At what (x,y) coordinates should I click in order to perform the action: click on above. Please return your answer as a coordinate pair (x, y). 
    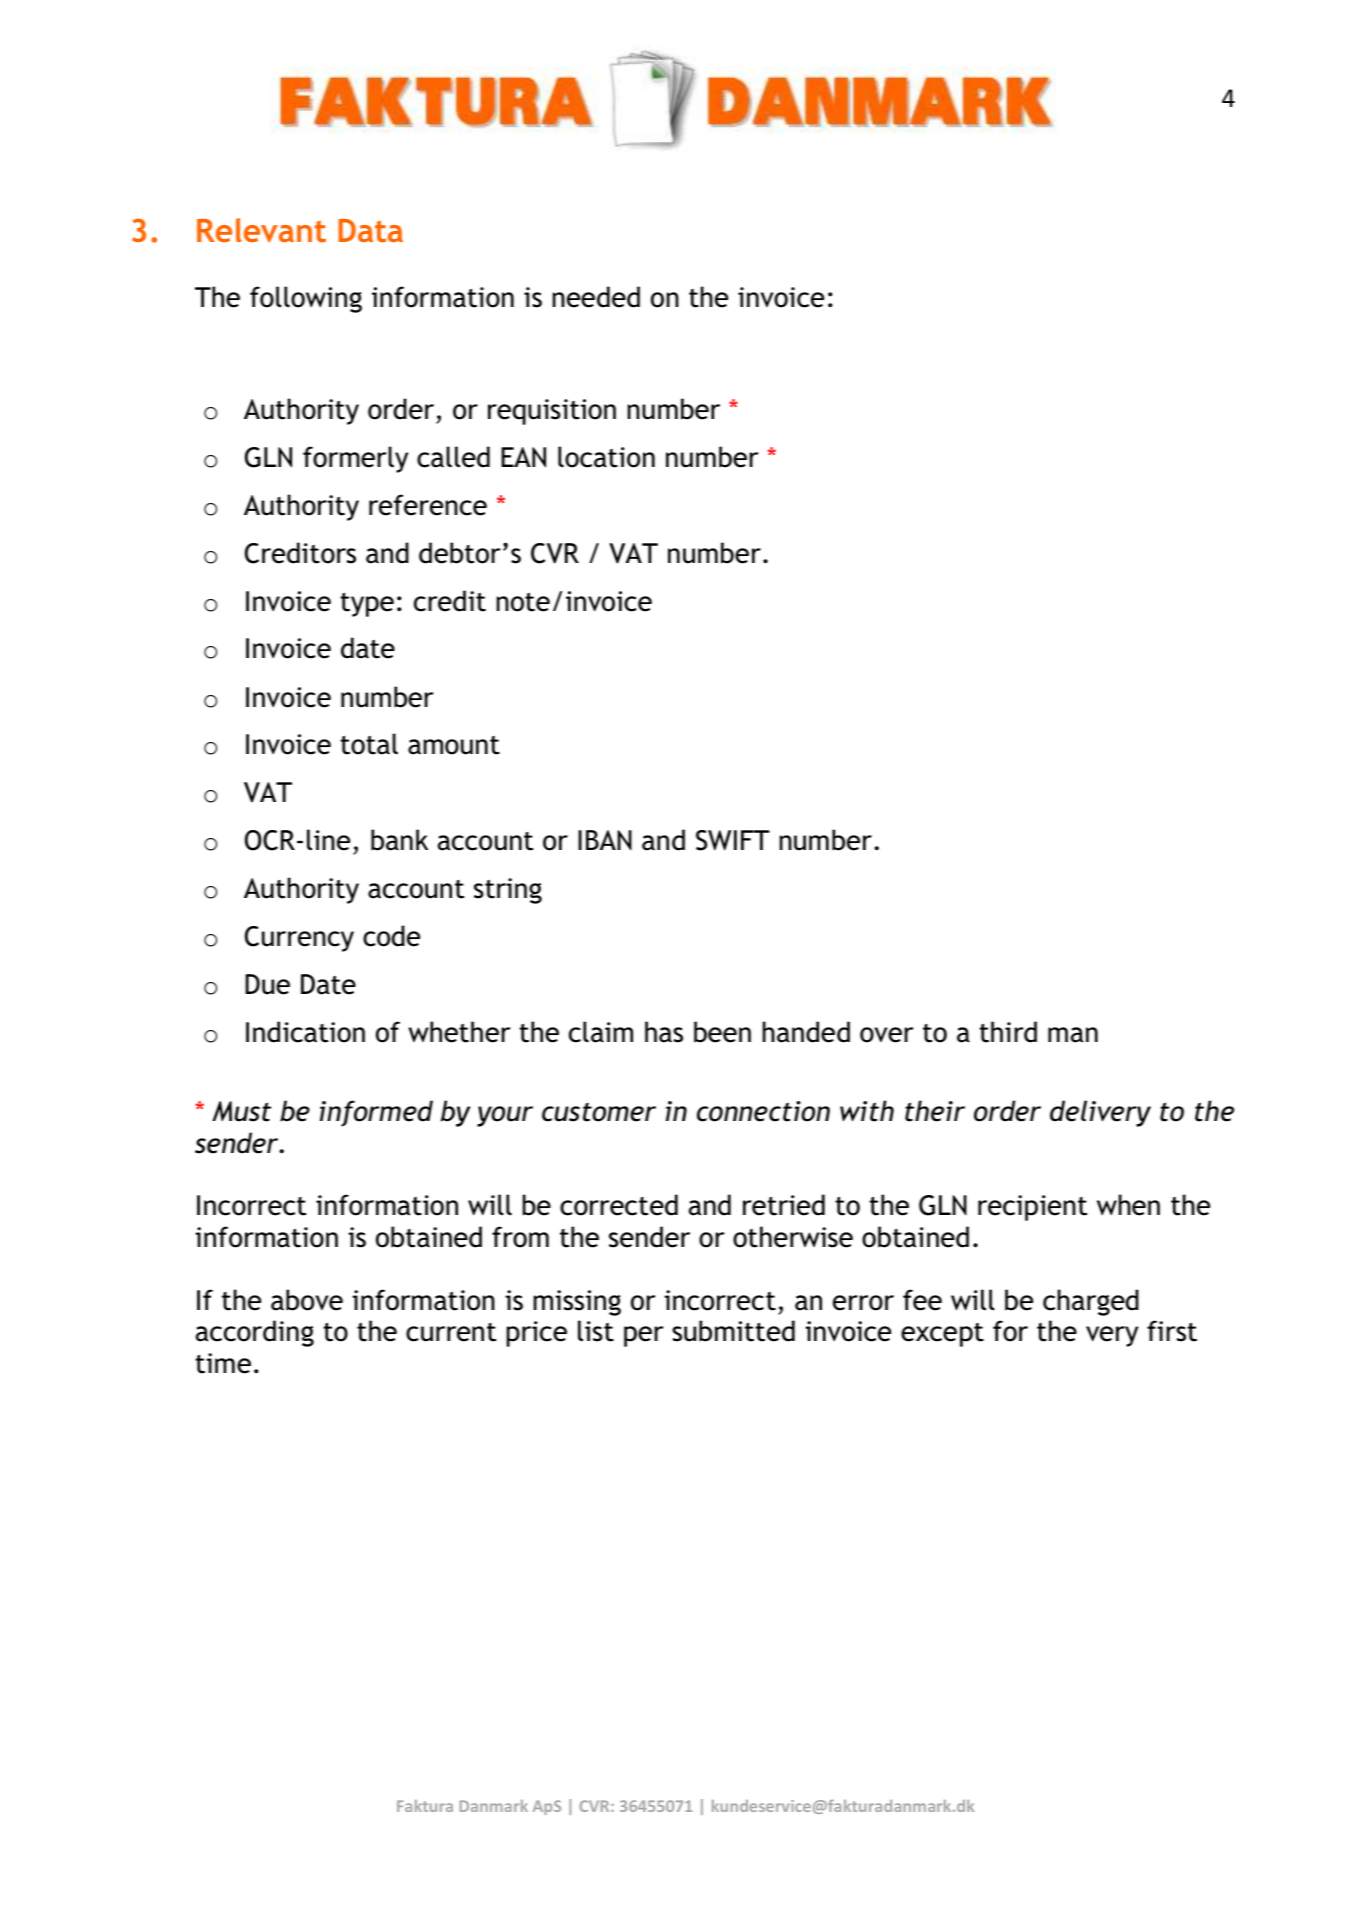
    Looking at the image, I should click on (307, 1300).
